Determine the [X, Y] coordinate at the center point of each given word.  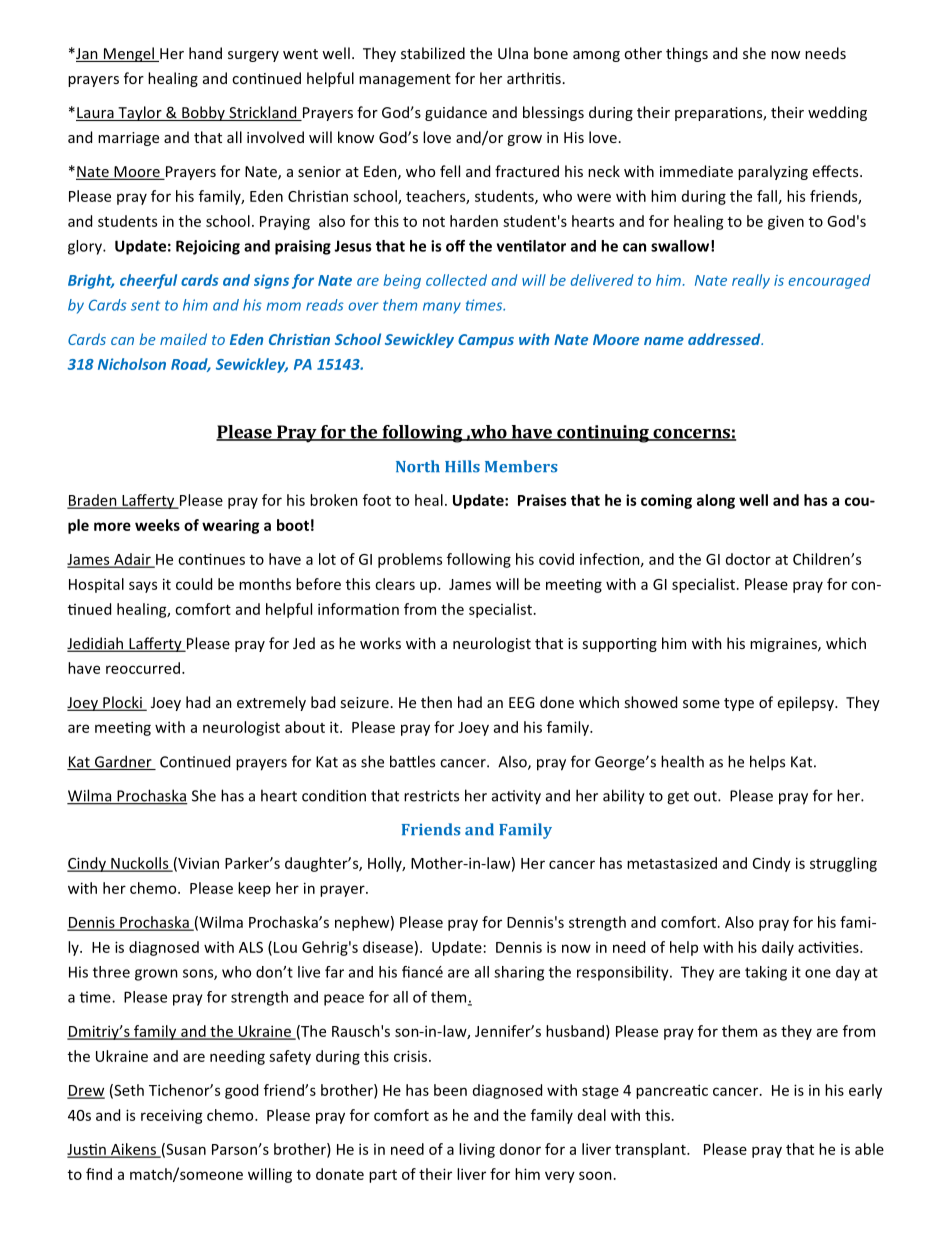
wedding [837, 113]
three [111, 972]
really [751, 281]
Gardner [123, 762]
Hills [462, 466]
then [436, 702]
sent [145, 306]
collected [456, 280]
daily [778, 948]
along [716, 501]
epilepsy [807, 703]
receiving [172, 1116]
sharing [519, 973]
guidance [456, 113]
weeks [157, 525]
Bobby [203, 113]
